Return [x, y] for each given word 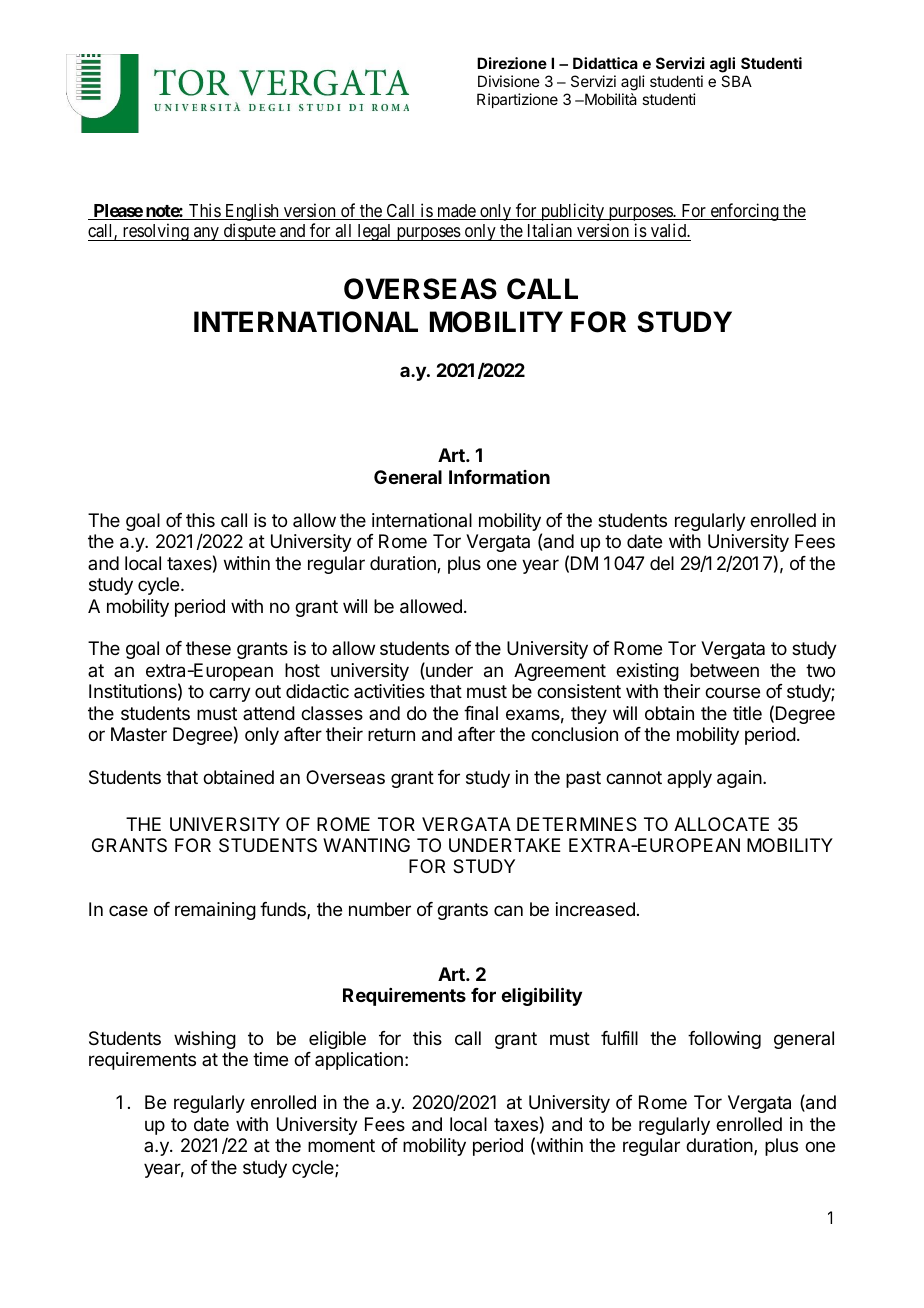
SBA [736, 81]
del [662, 563]
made [456, 212]
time [270, 1059]
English [252, 213]
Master [139, 734]
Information [499, 477]
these [208, 648]
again [740, 779]
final [481, 713]
